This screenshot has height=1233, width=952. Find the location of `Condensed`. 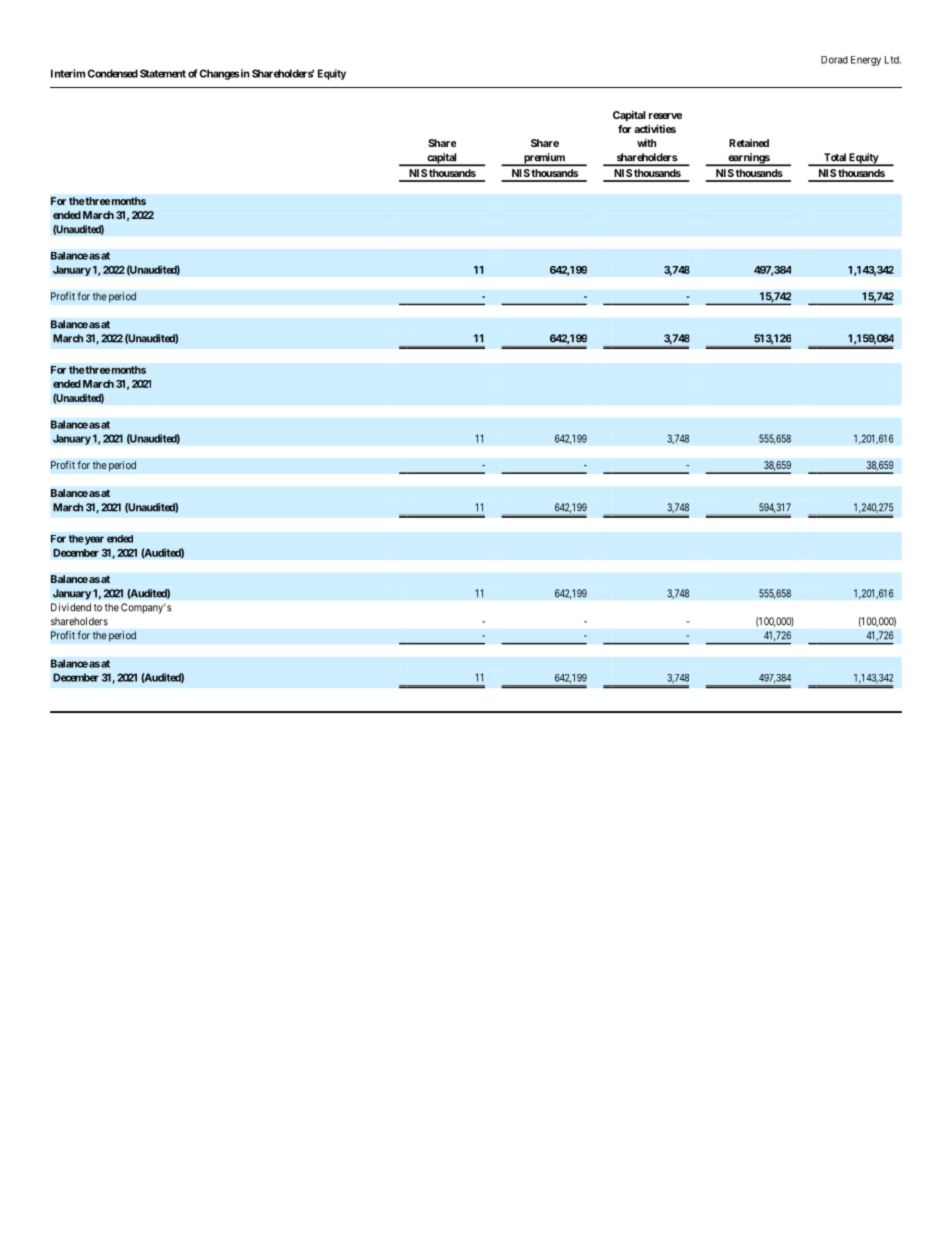

Condensed is located at coordinates (112, 73).
